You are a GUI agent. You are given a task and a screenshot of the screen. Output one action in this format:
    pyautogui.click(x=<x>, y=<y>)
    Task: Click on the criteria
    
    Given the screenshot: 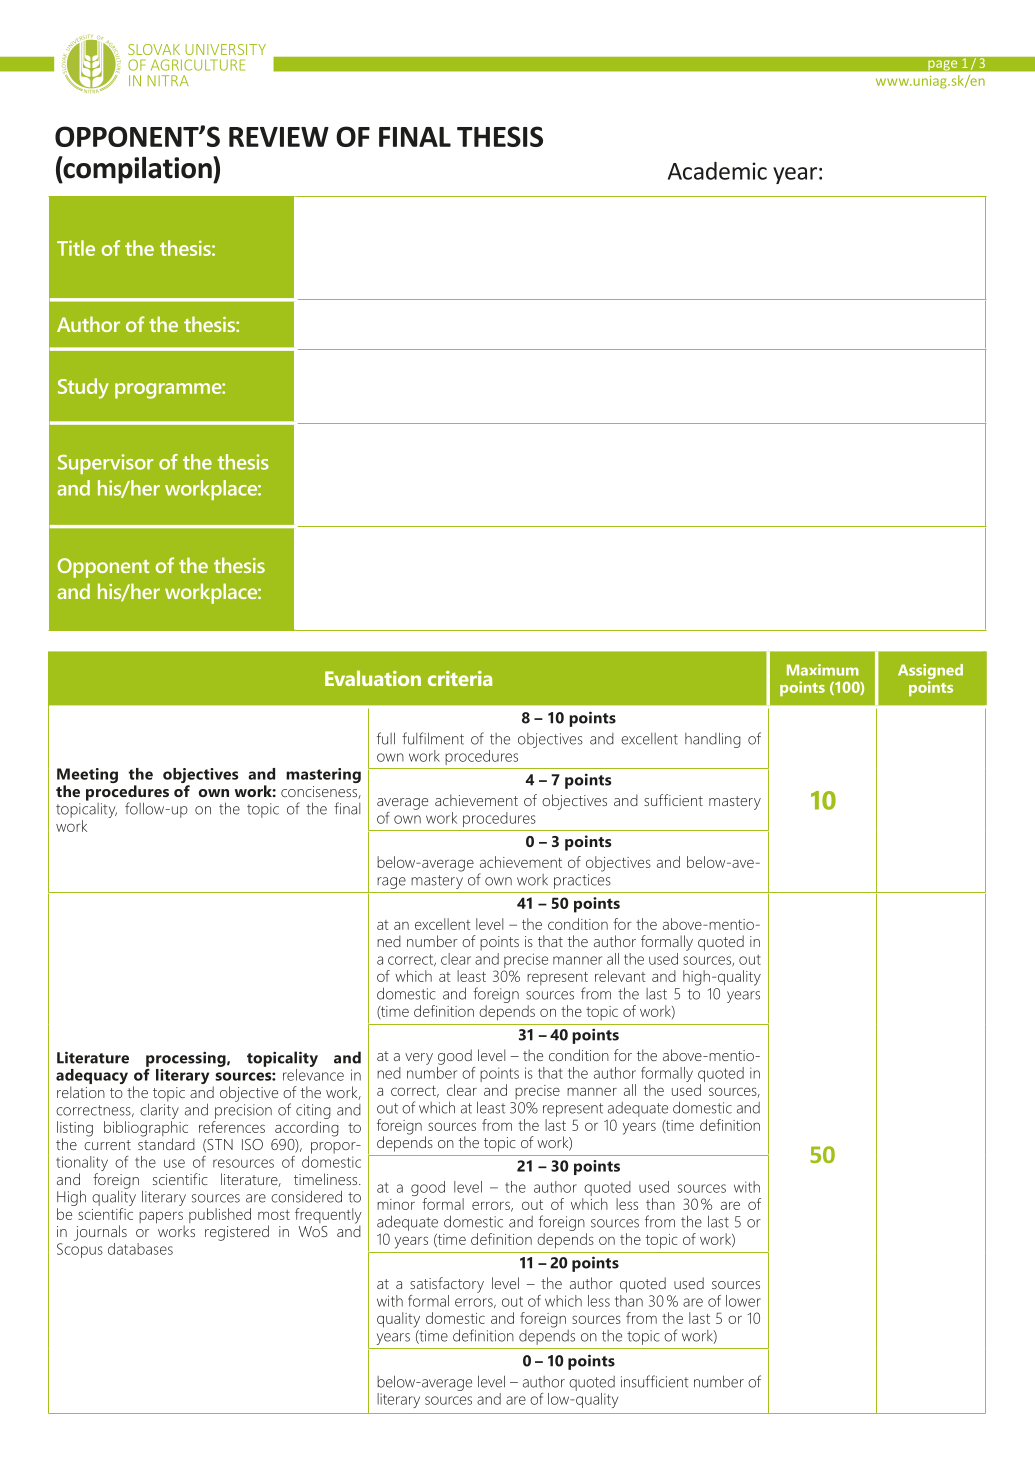 What is the action you would take?
    pyautogui.click(x=460, y=678)
